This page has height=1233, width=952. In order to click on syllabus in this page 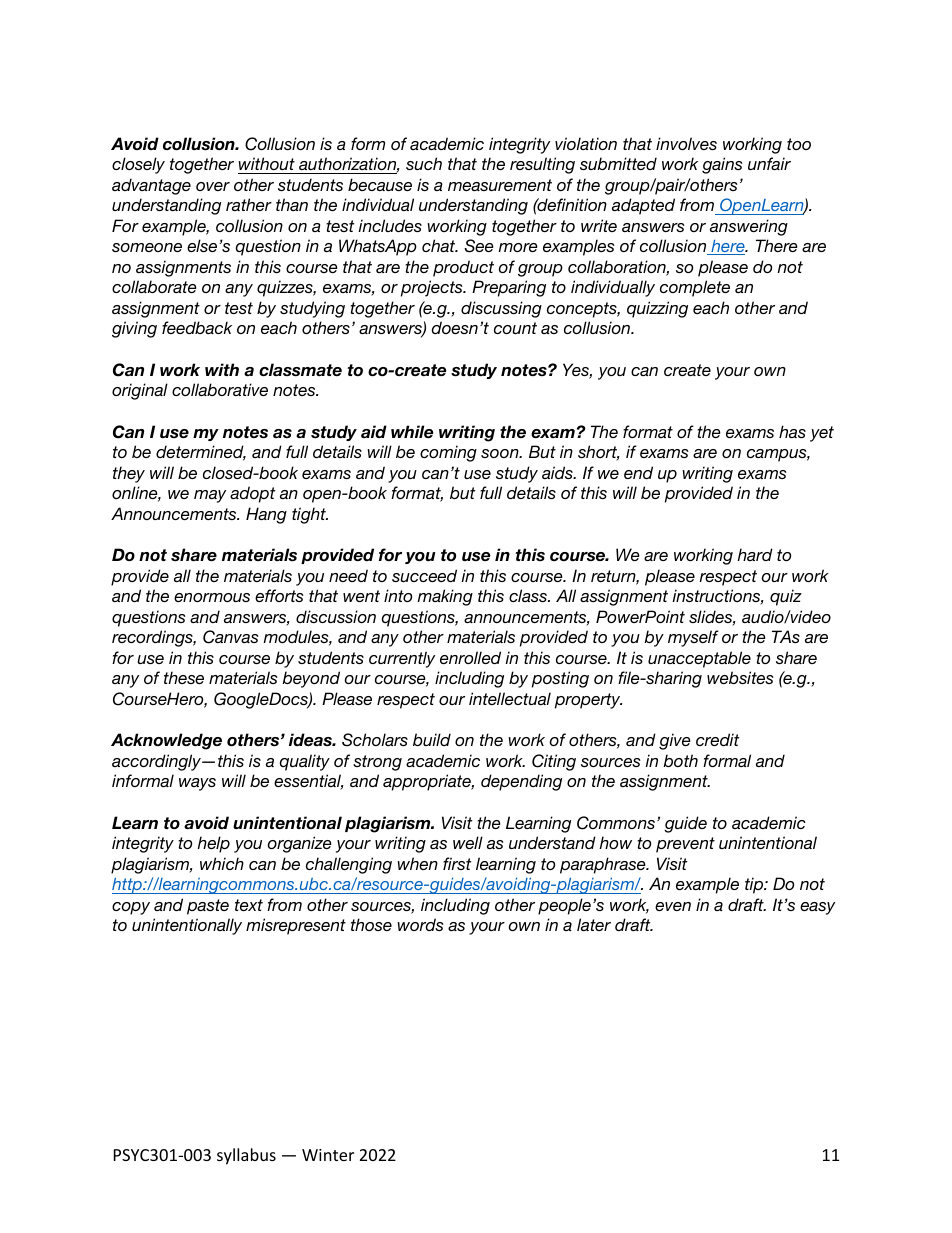, I will do `click(246, 1156)`.
